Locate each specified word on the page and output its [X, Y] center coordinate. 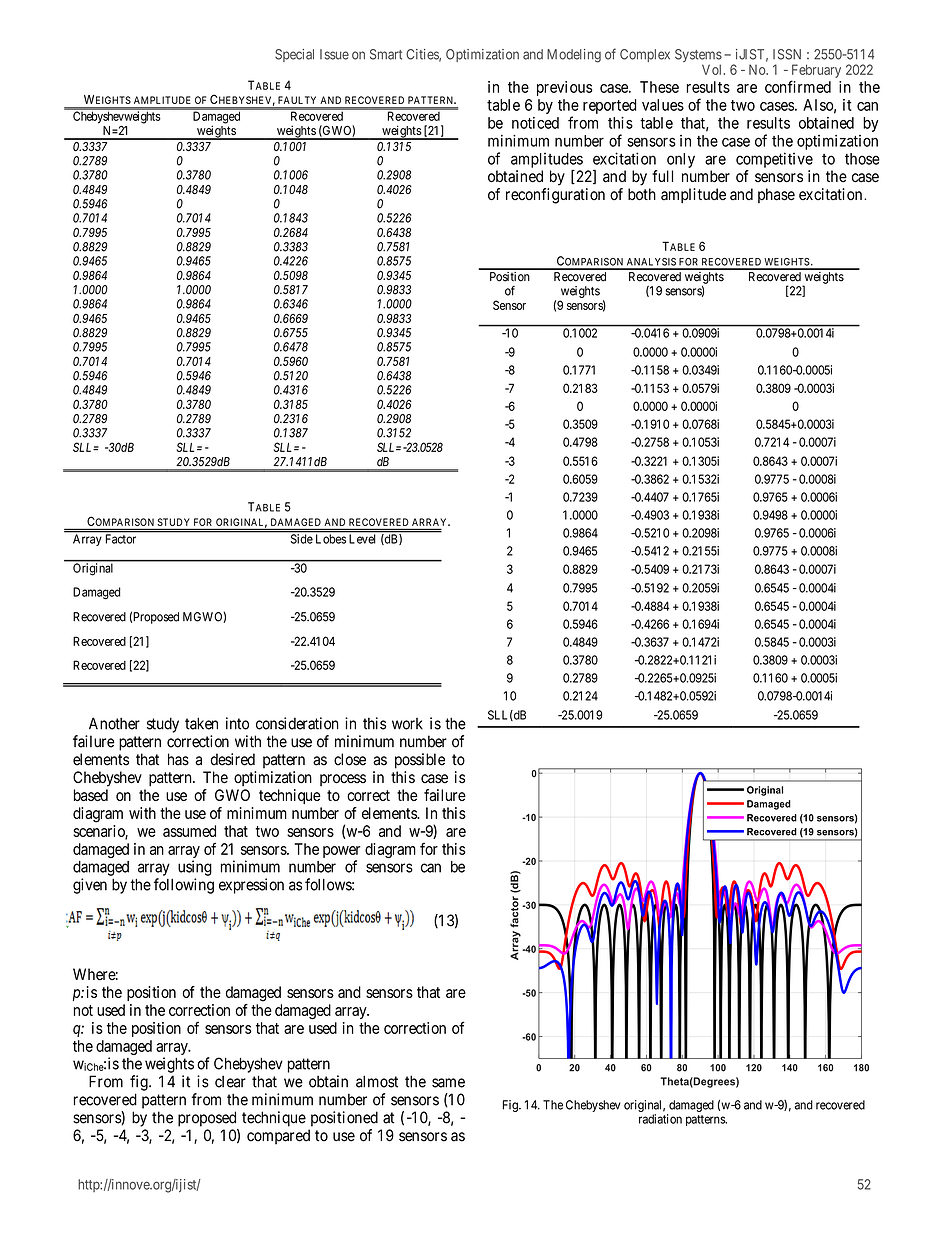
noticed [535, 123]
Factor [121, 539]
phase [776, 195]
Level [362, 539]
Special [294, 55]
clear [230, 1081]
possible [420, 761]
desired [232, 759]
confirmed [798, 86]
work [407, 724]
